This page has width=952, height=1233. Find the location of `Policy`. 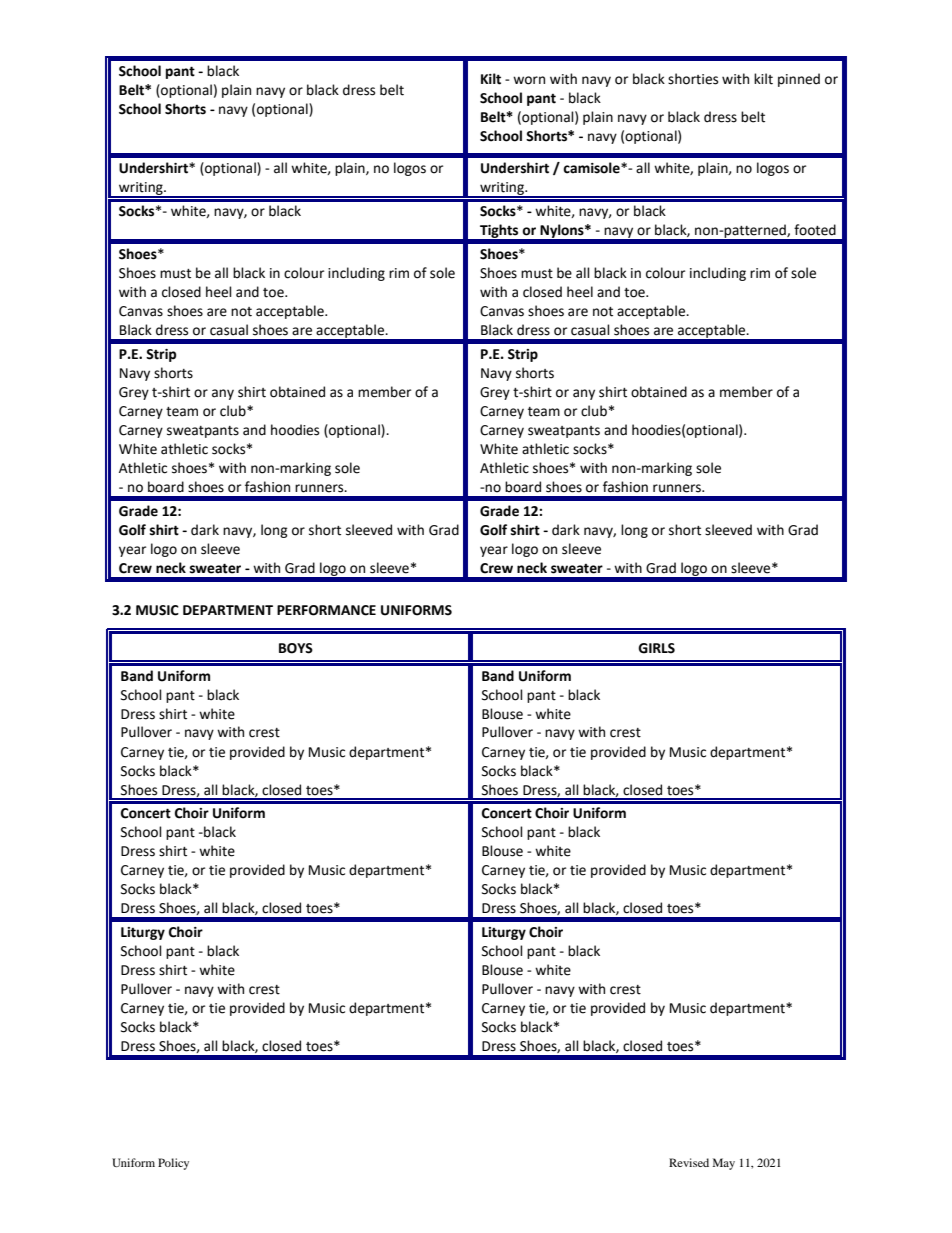

Policy is located at coordinates (173, 1164).
